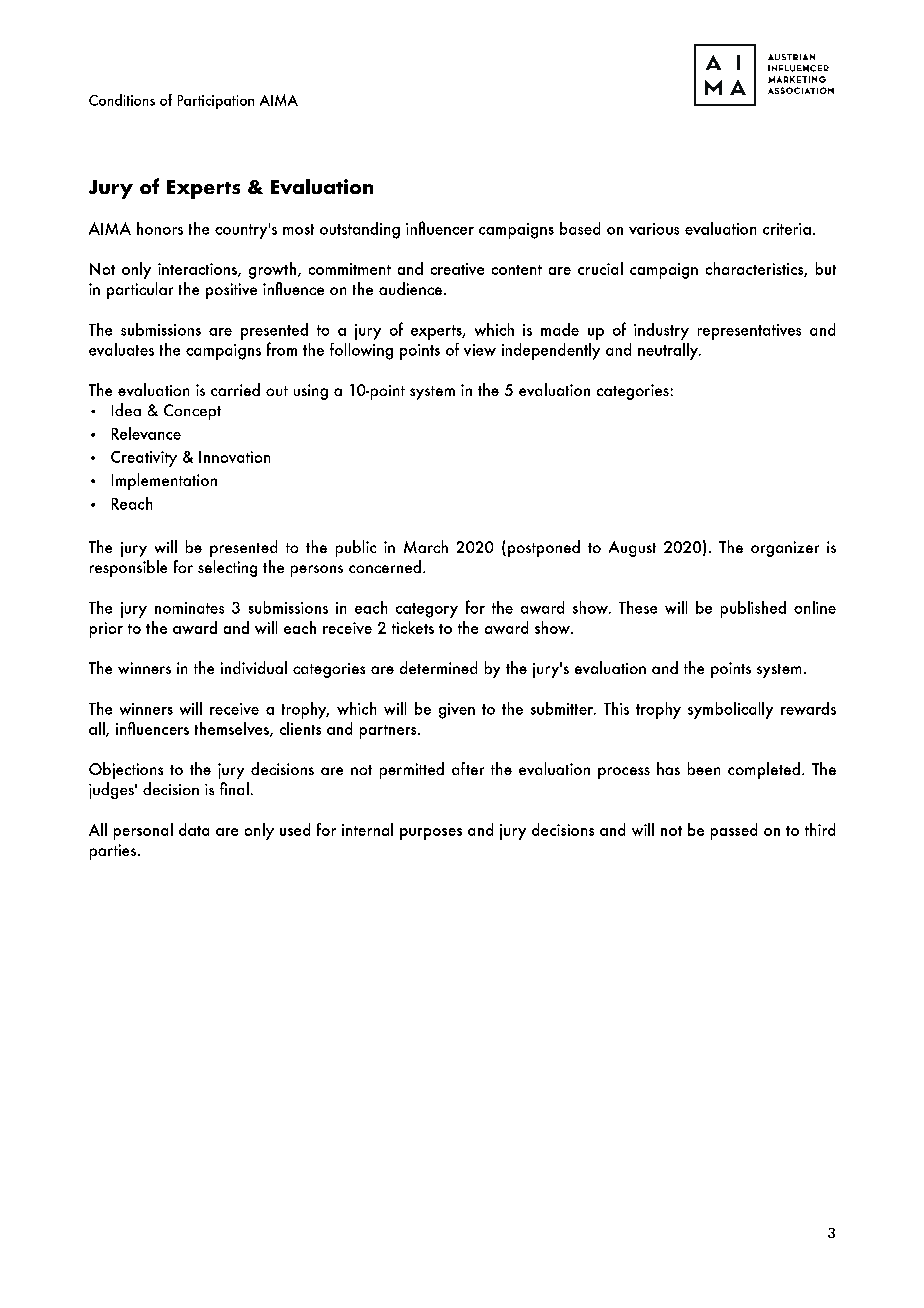 This screenshot has height=1308, width=924. Describe the element at coordinates (431, 834) in the screenshot. I see `purposes` at that location.
